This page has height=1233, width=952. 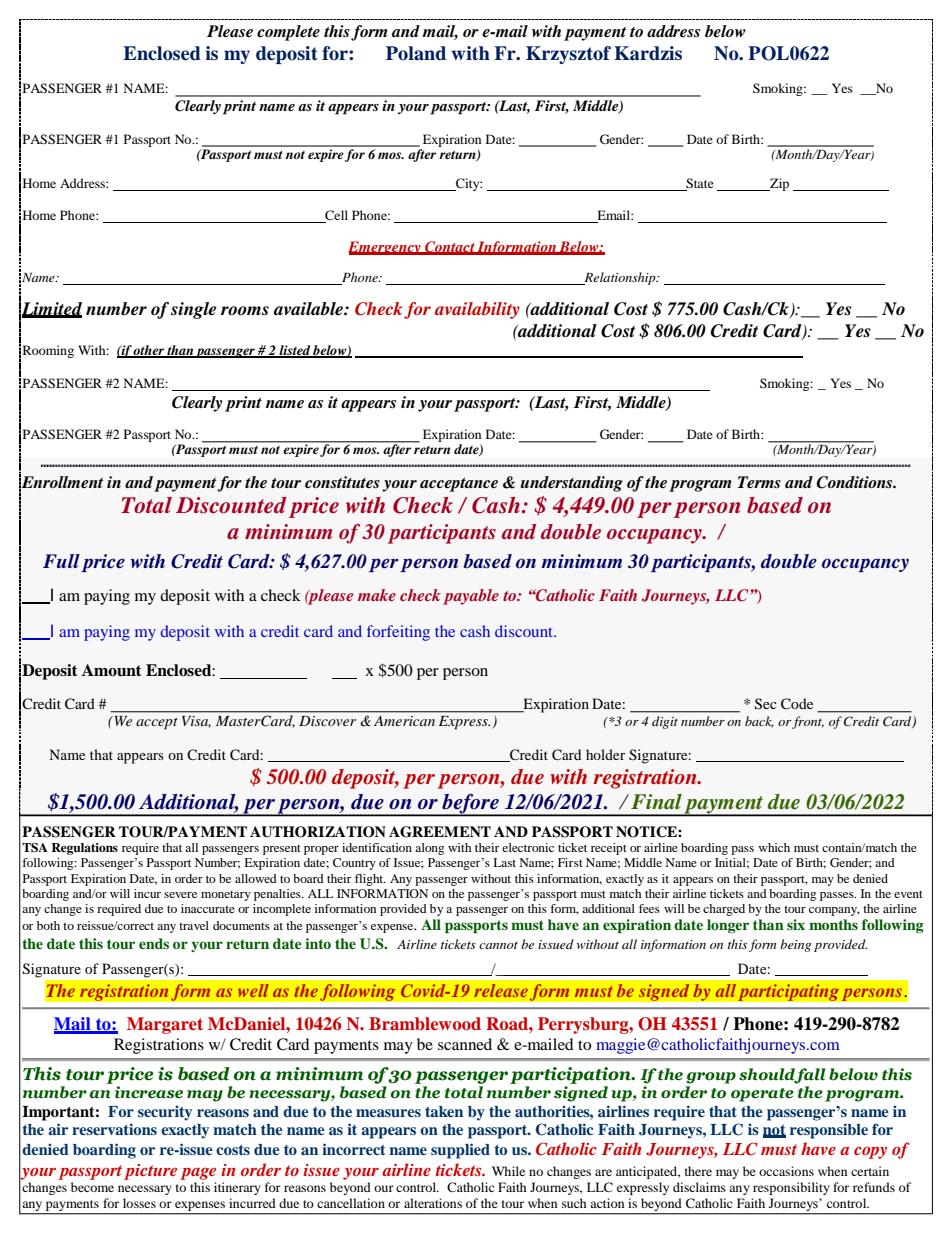 I want to click on Regulations, so click(x=84, y=849).
